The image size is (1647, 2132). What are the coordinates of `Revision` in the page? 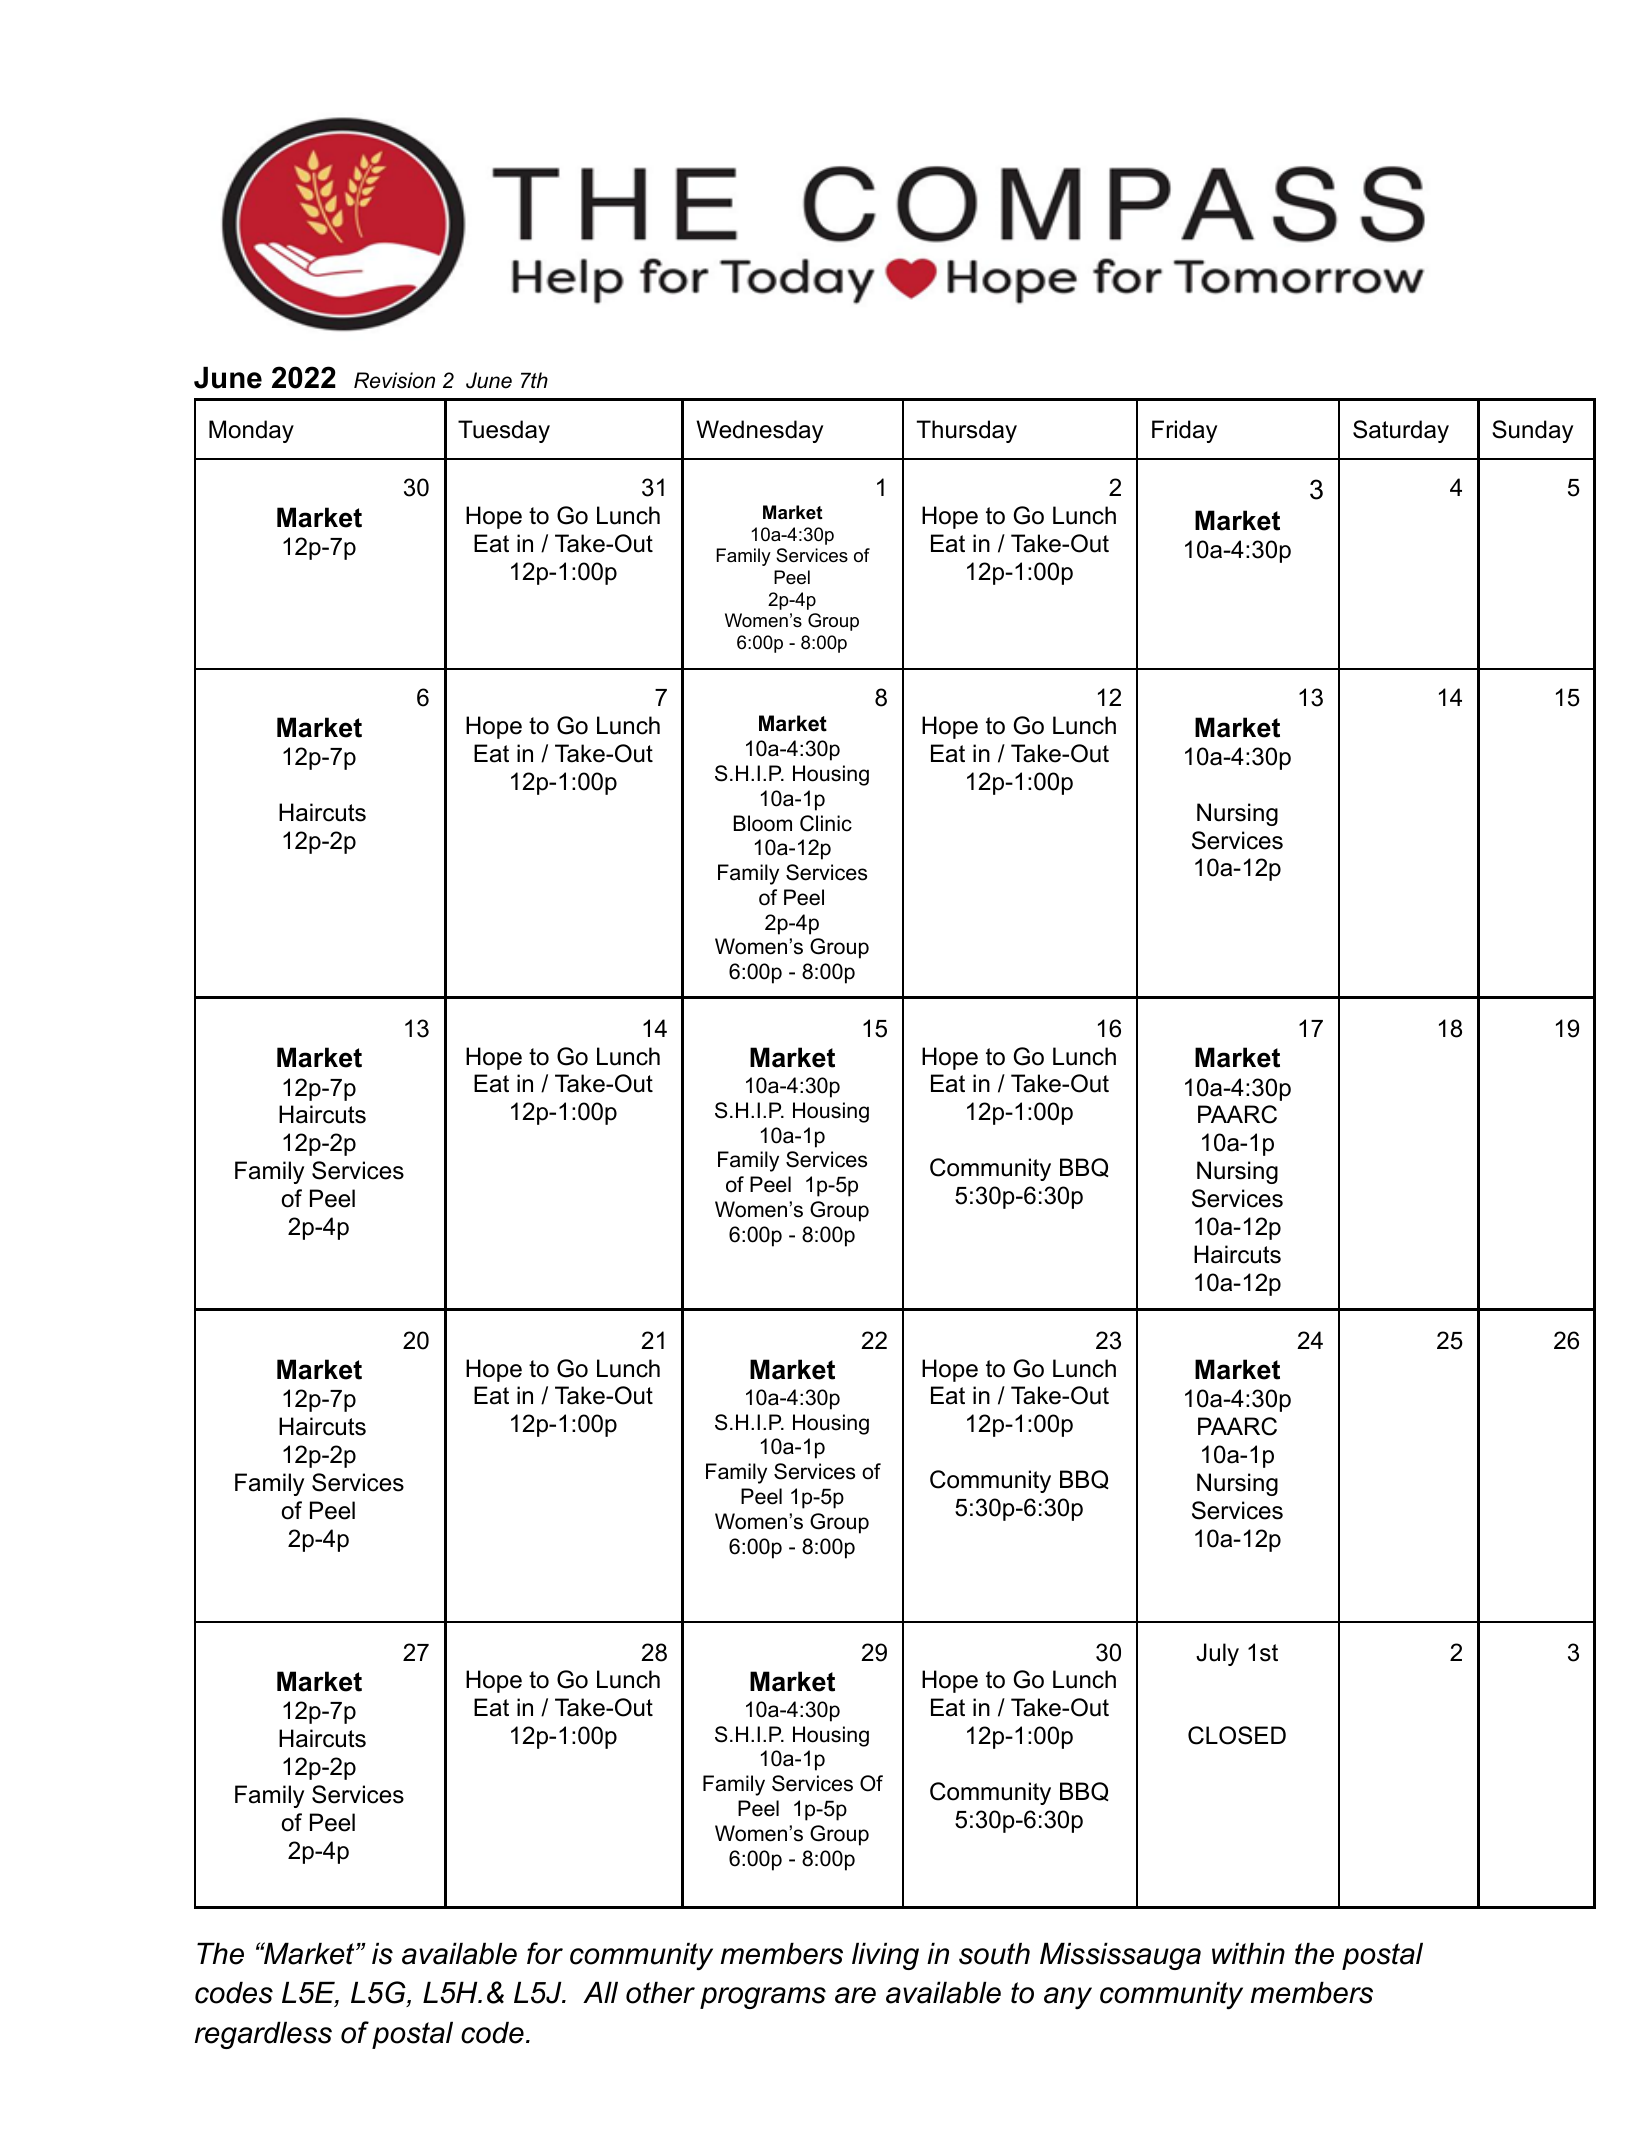 It's located at (394, 380).
